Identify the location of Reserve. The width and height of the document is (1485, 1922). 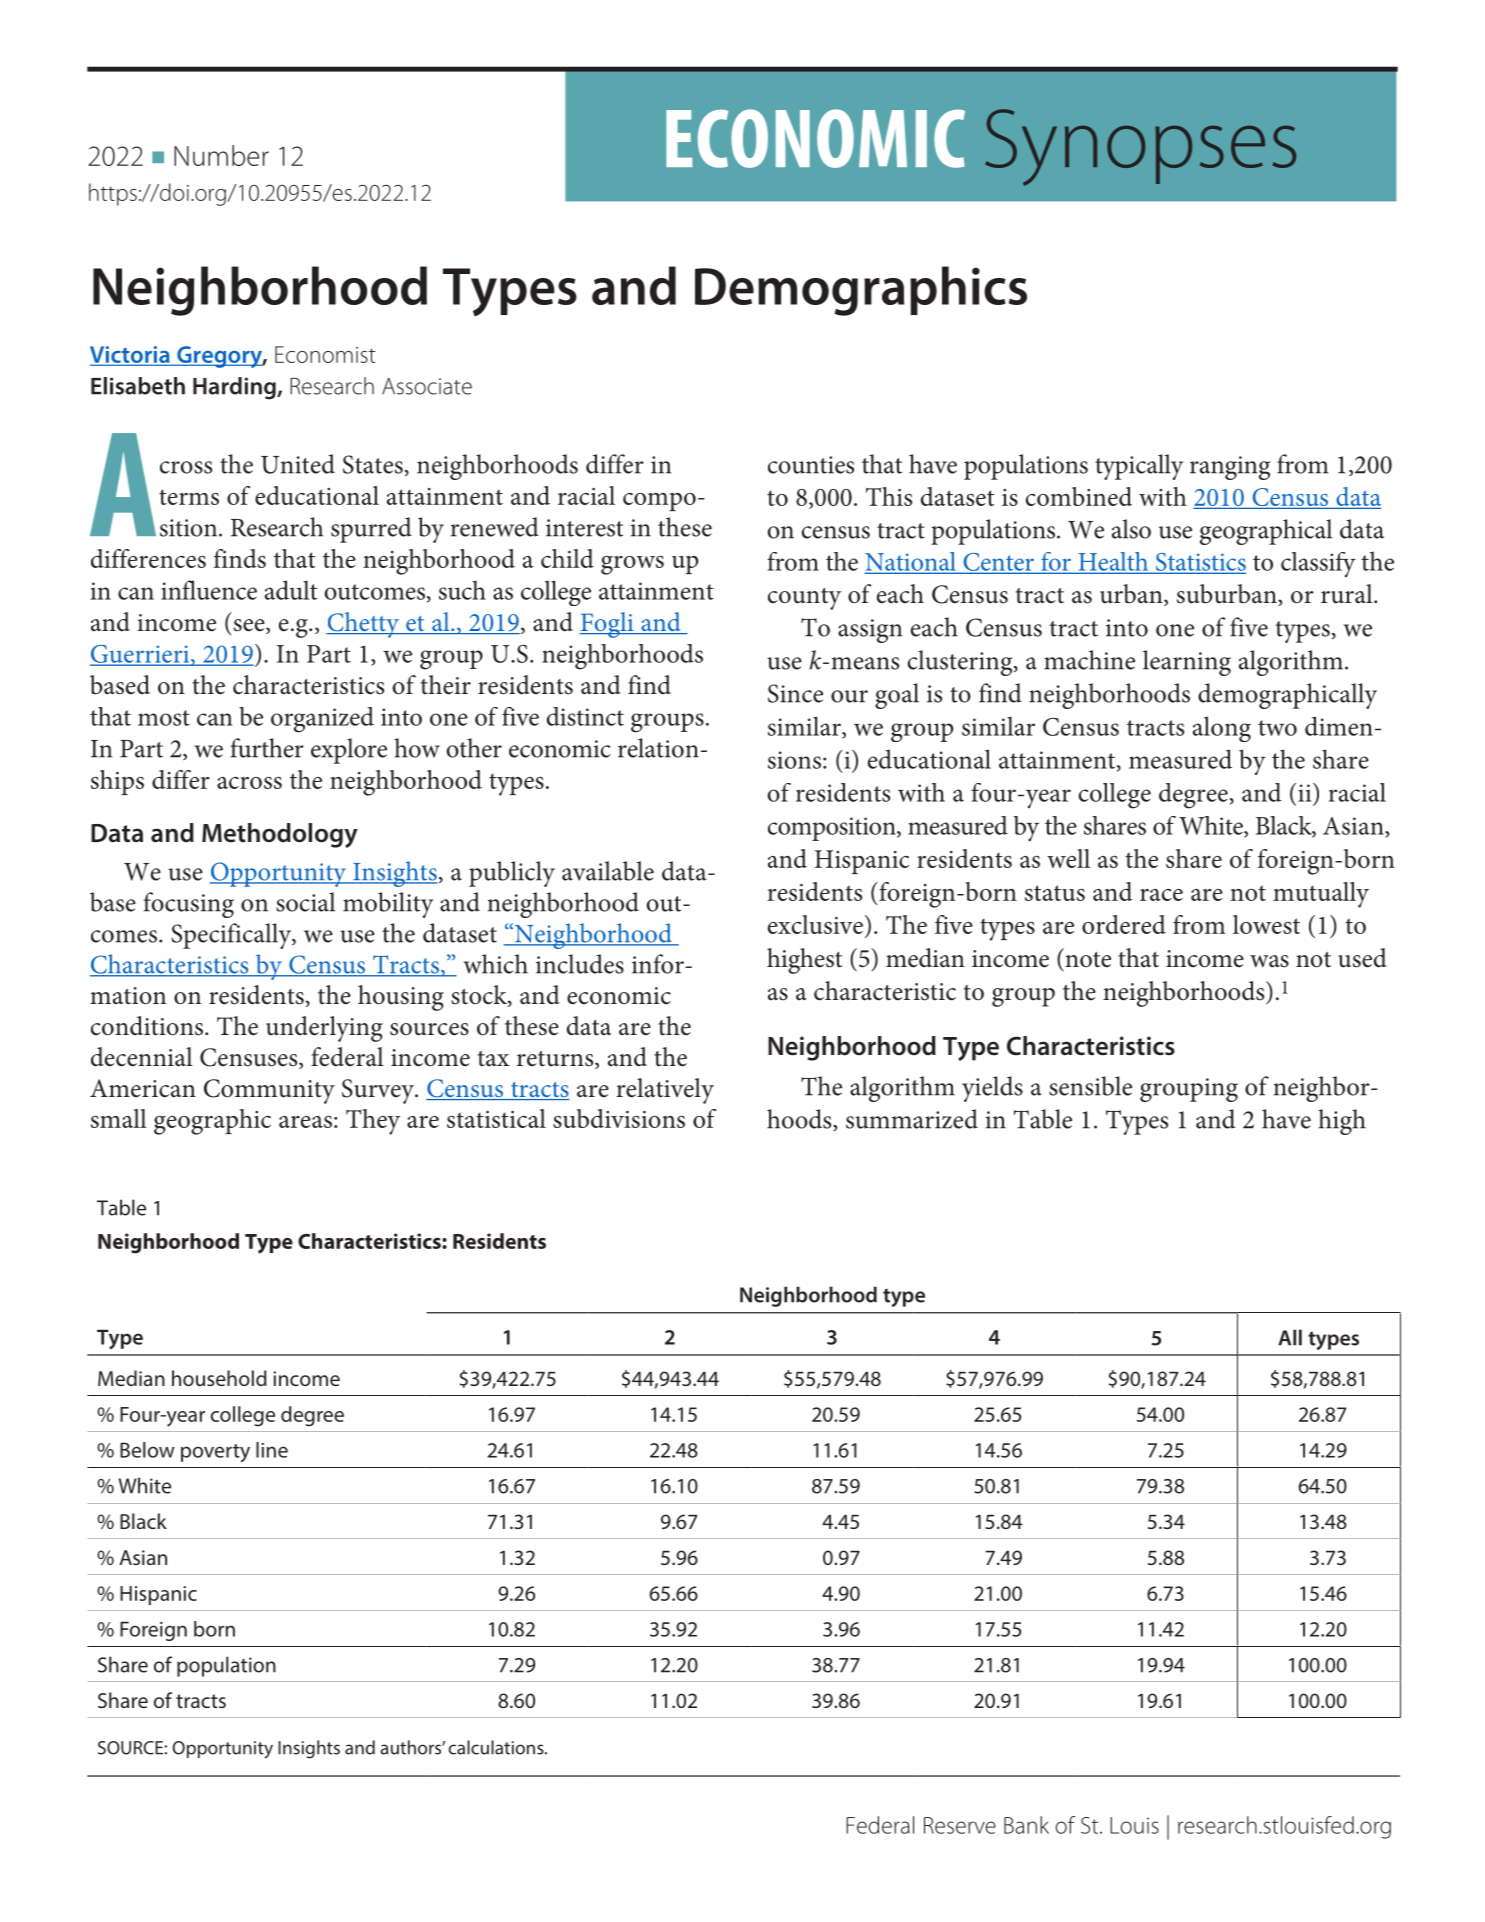
(960, 1825).
